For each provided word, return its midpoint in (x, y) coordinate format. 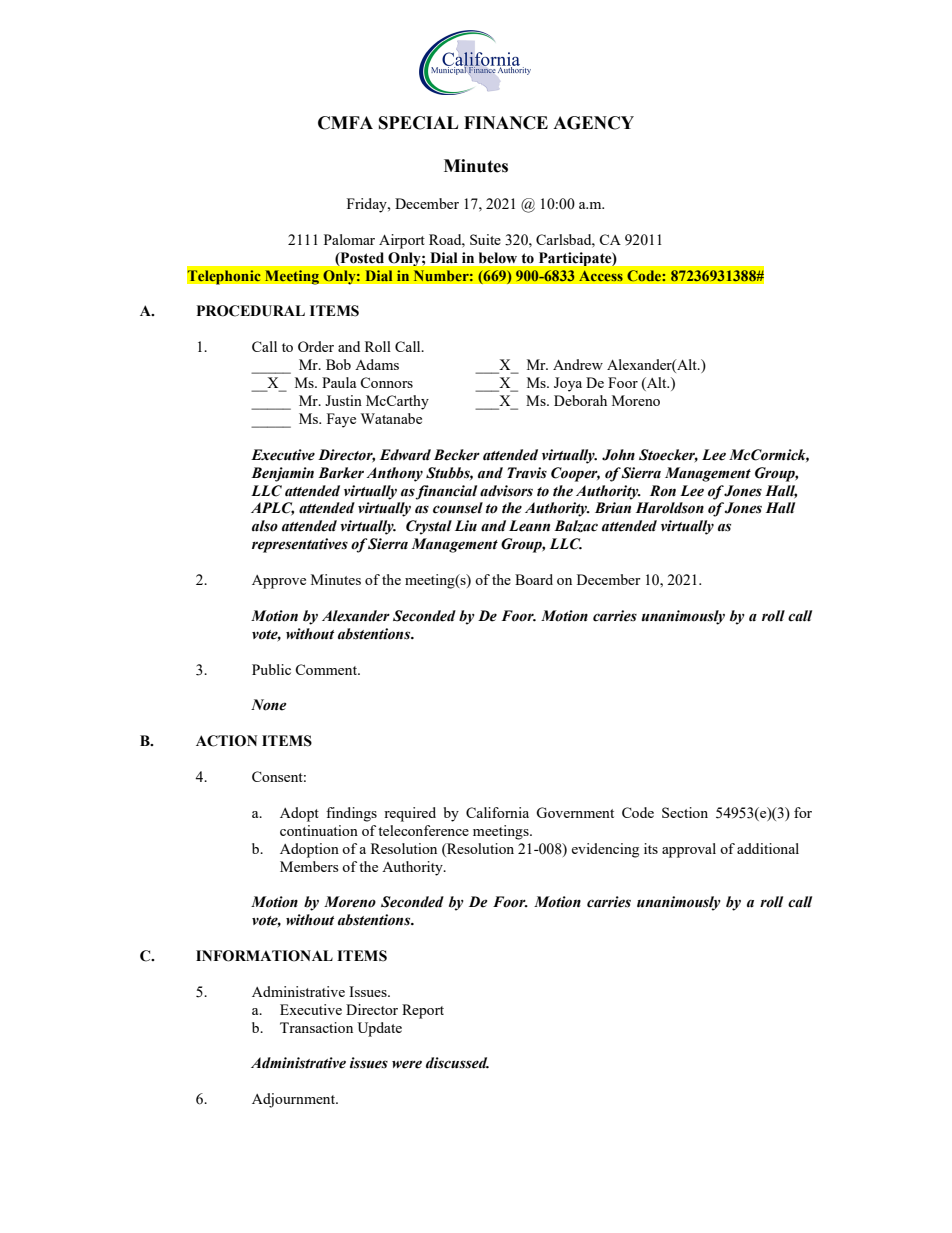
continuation (319, 830)
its (651, 848)
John (618, 455)
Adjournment (295, 1100)
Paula (339, 382)
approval (689, 850)
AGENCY (593, 123)
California (497, 812)
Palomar (349, 239)
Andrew (578, 364)
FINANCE (506, 123)
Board (534, 579)
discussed (457, 1063)
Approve (279, 582)
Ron (663, 491)
